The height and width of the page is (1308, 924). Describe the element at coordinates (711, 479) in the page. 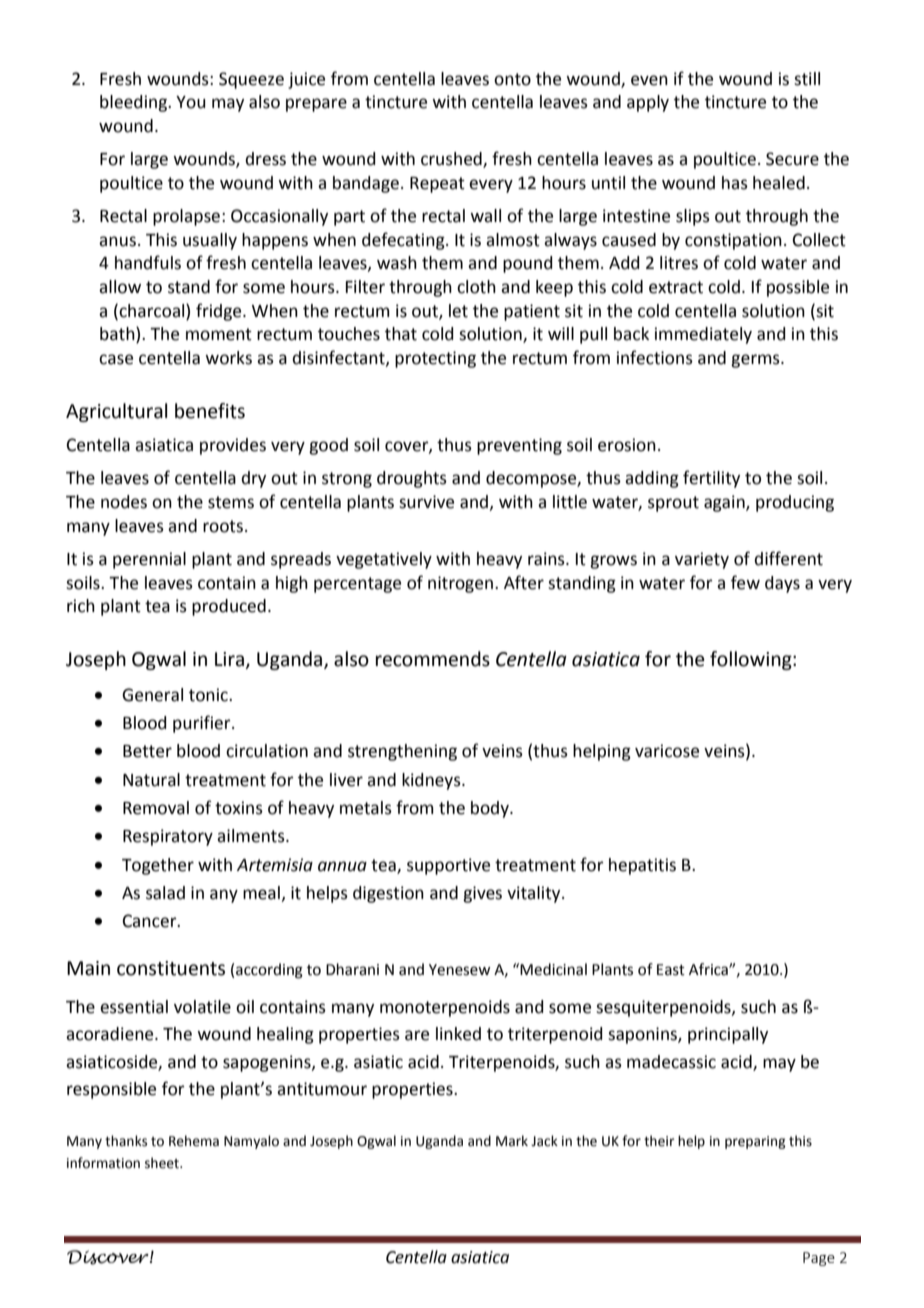

I see `fertility` at that location.
